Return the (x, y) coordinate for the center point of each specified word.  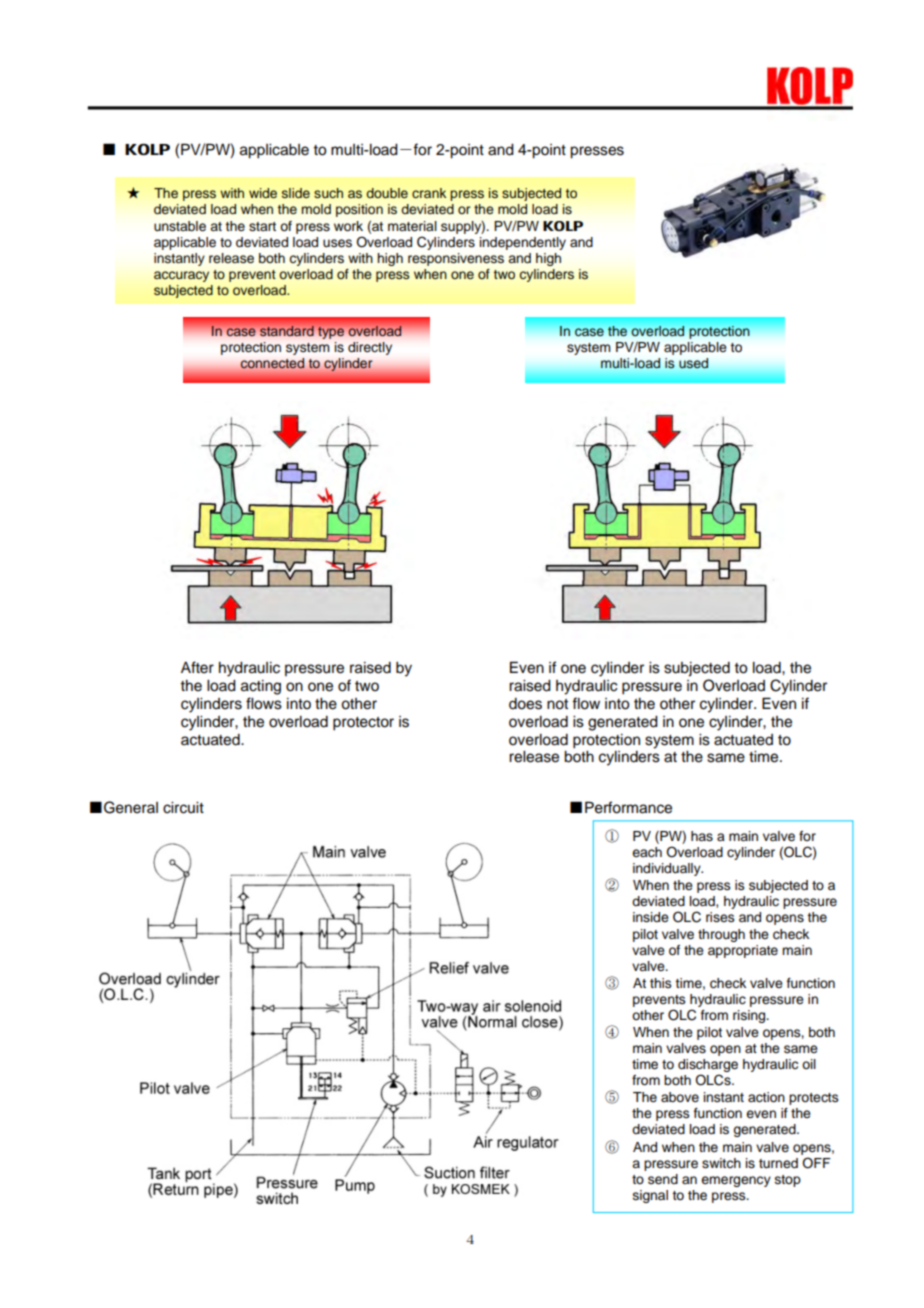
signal (650, 1196)
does (525, 704)
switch (721, 1163)
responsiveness (456, 259)
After (197, 667)
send (663, 1179)
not (557, 704)
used (693, 363)
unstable (180, 226)
